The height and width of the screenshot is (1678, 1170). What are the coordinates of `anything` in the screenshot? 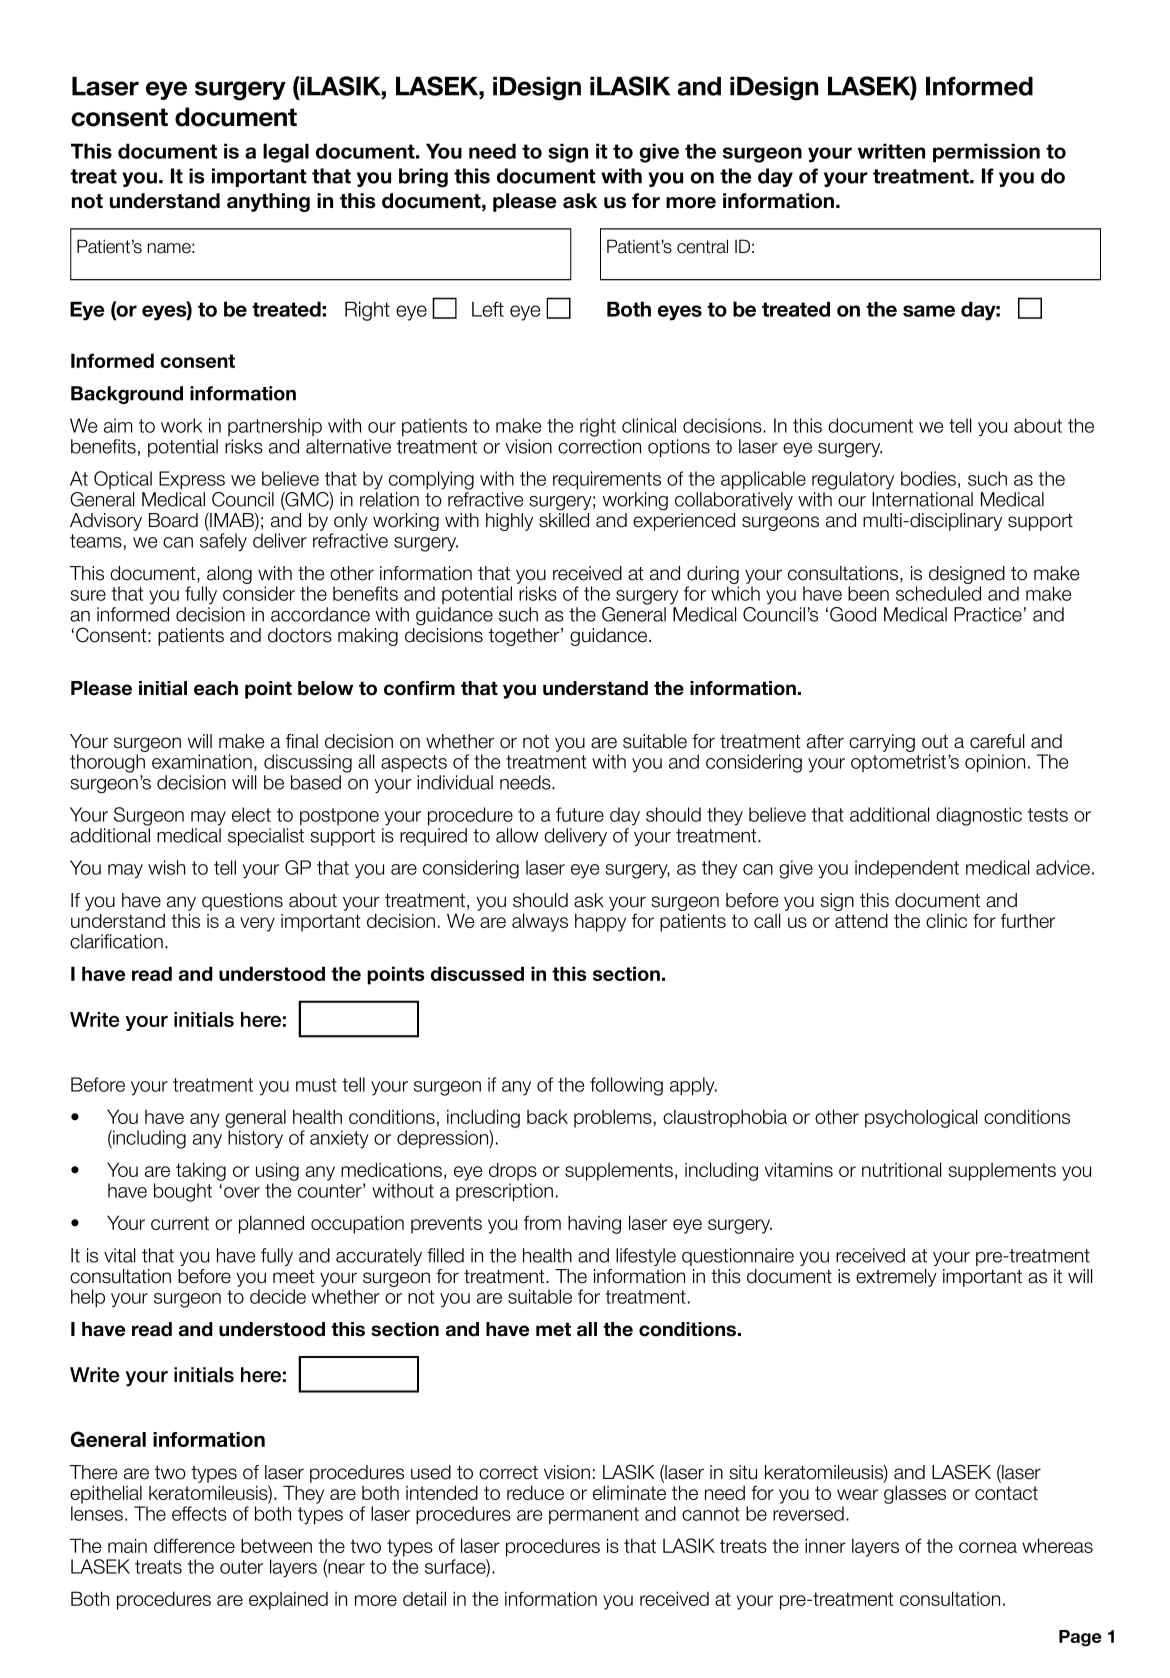 It's located at (268, 202).
